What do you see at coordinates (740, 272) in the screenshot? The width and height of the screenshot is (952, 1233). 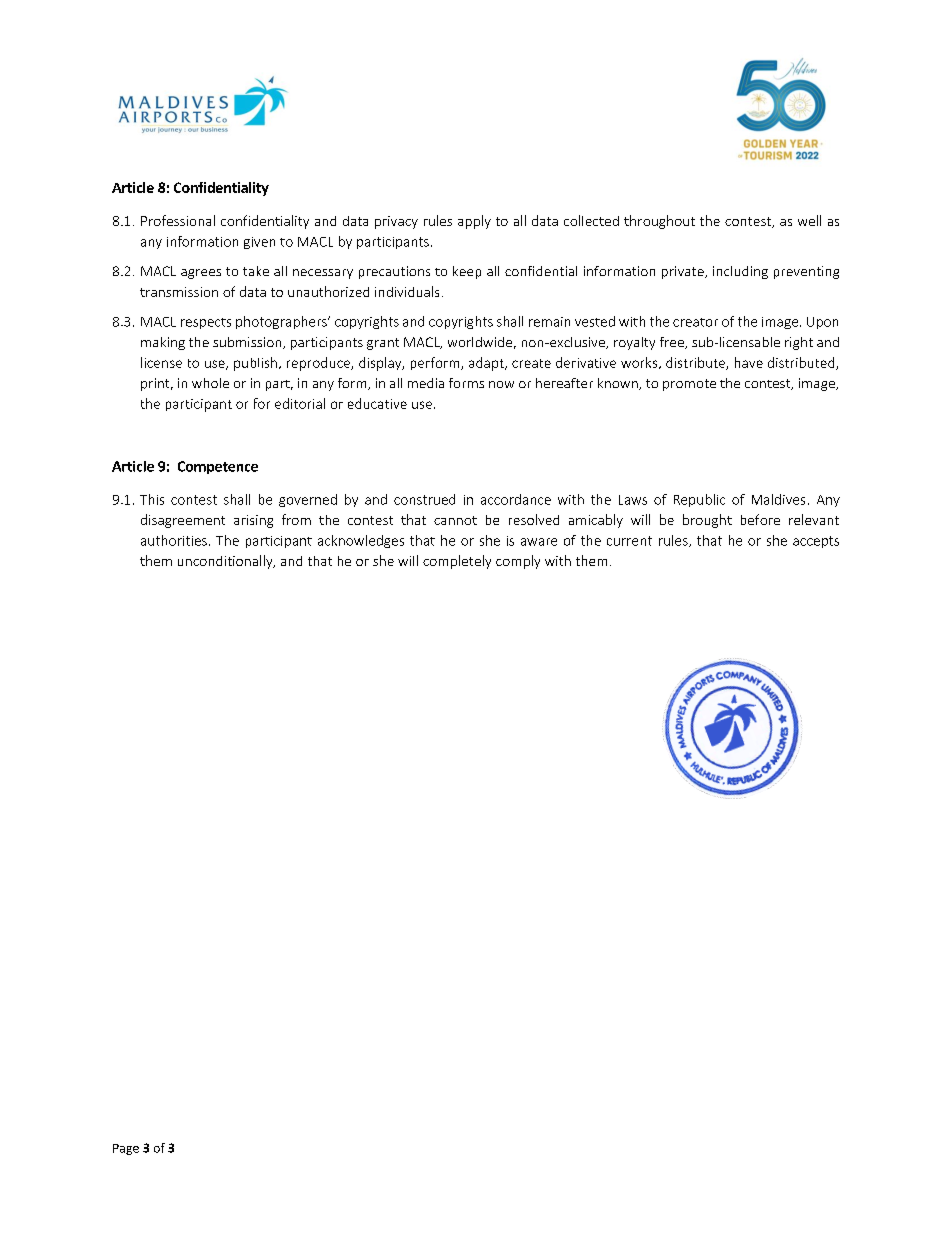 I see `including` at bounding box center [740, 272].
